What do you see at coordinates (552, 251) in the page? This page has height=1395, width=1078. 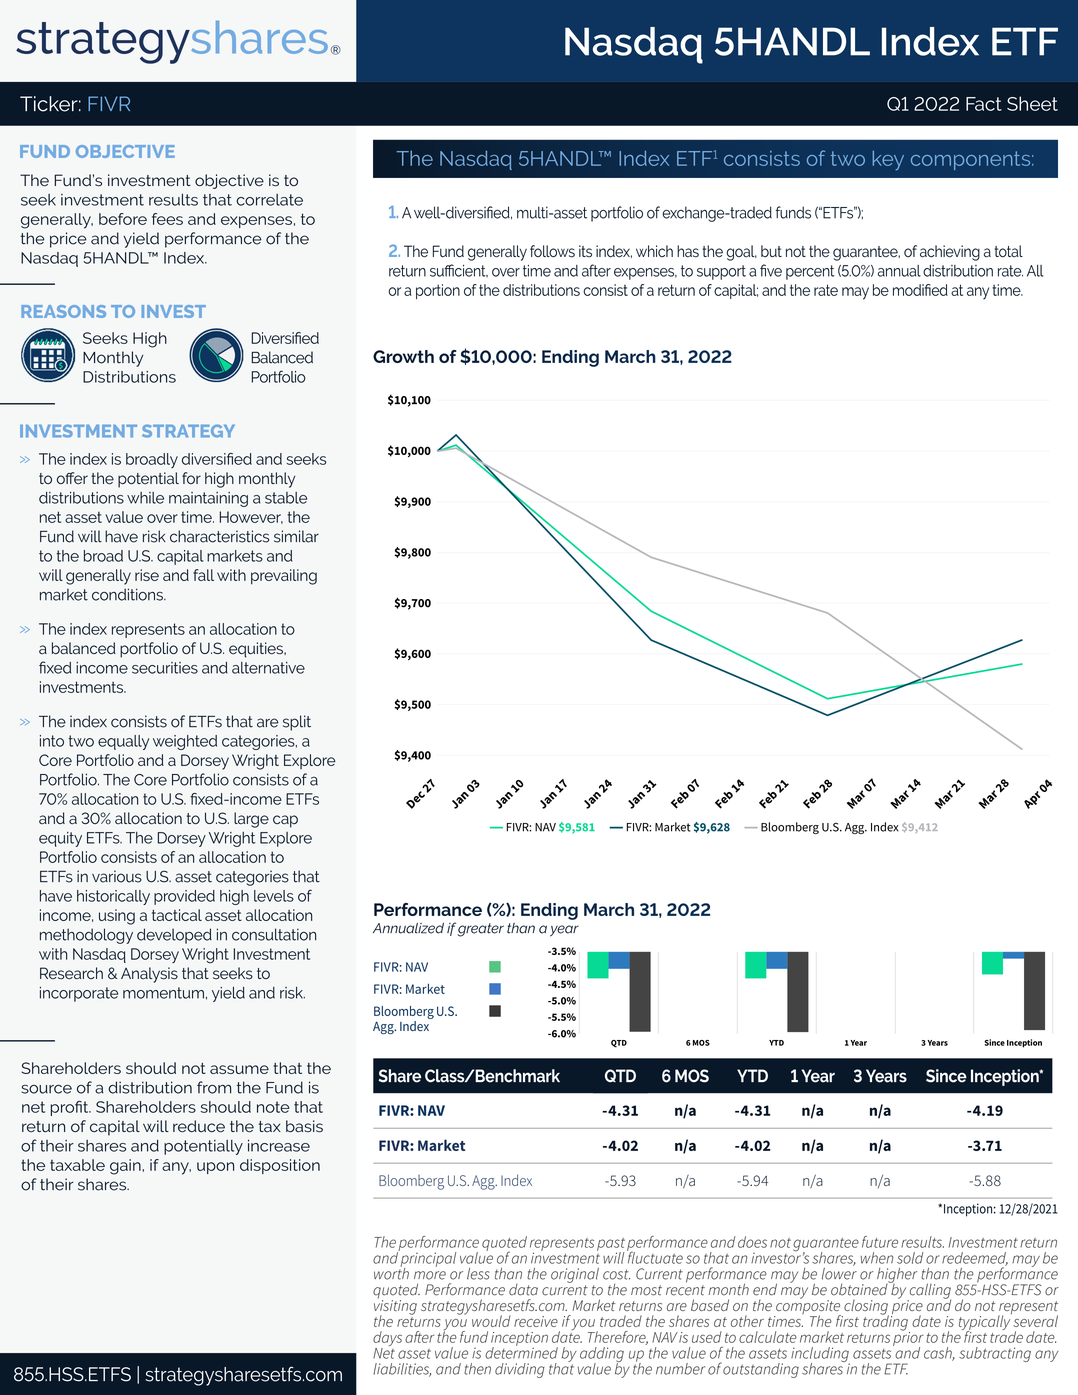 I see `follows` at bounding box center [552, 251].
